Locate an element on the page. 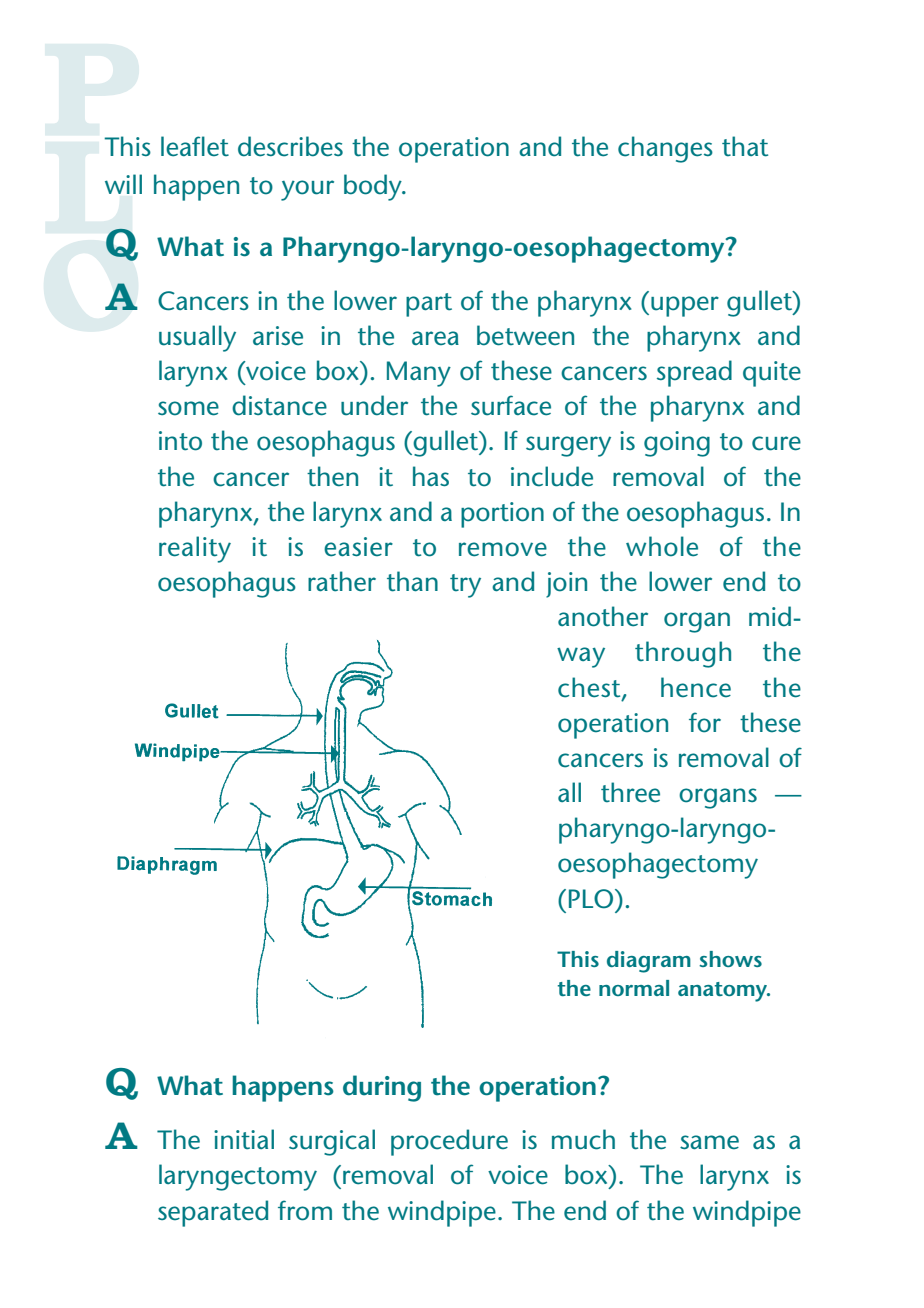 This page has width=924, height=1308. changes is located at coordinates (665, 149).
